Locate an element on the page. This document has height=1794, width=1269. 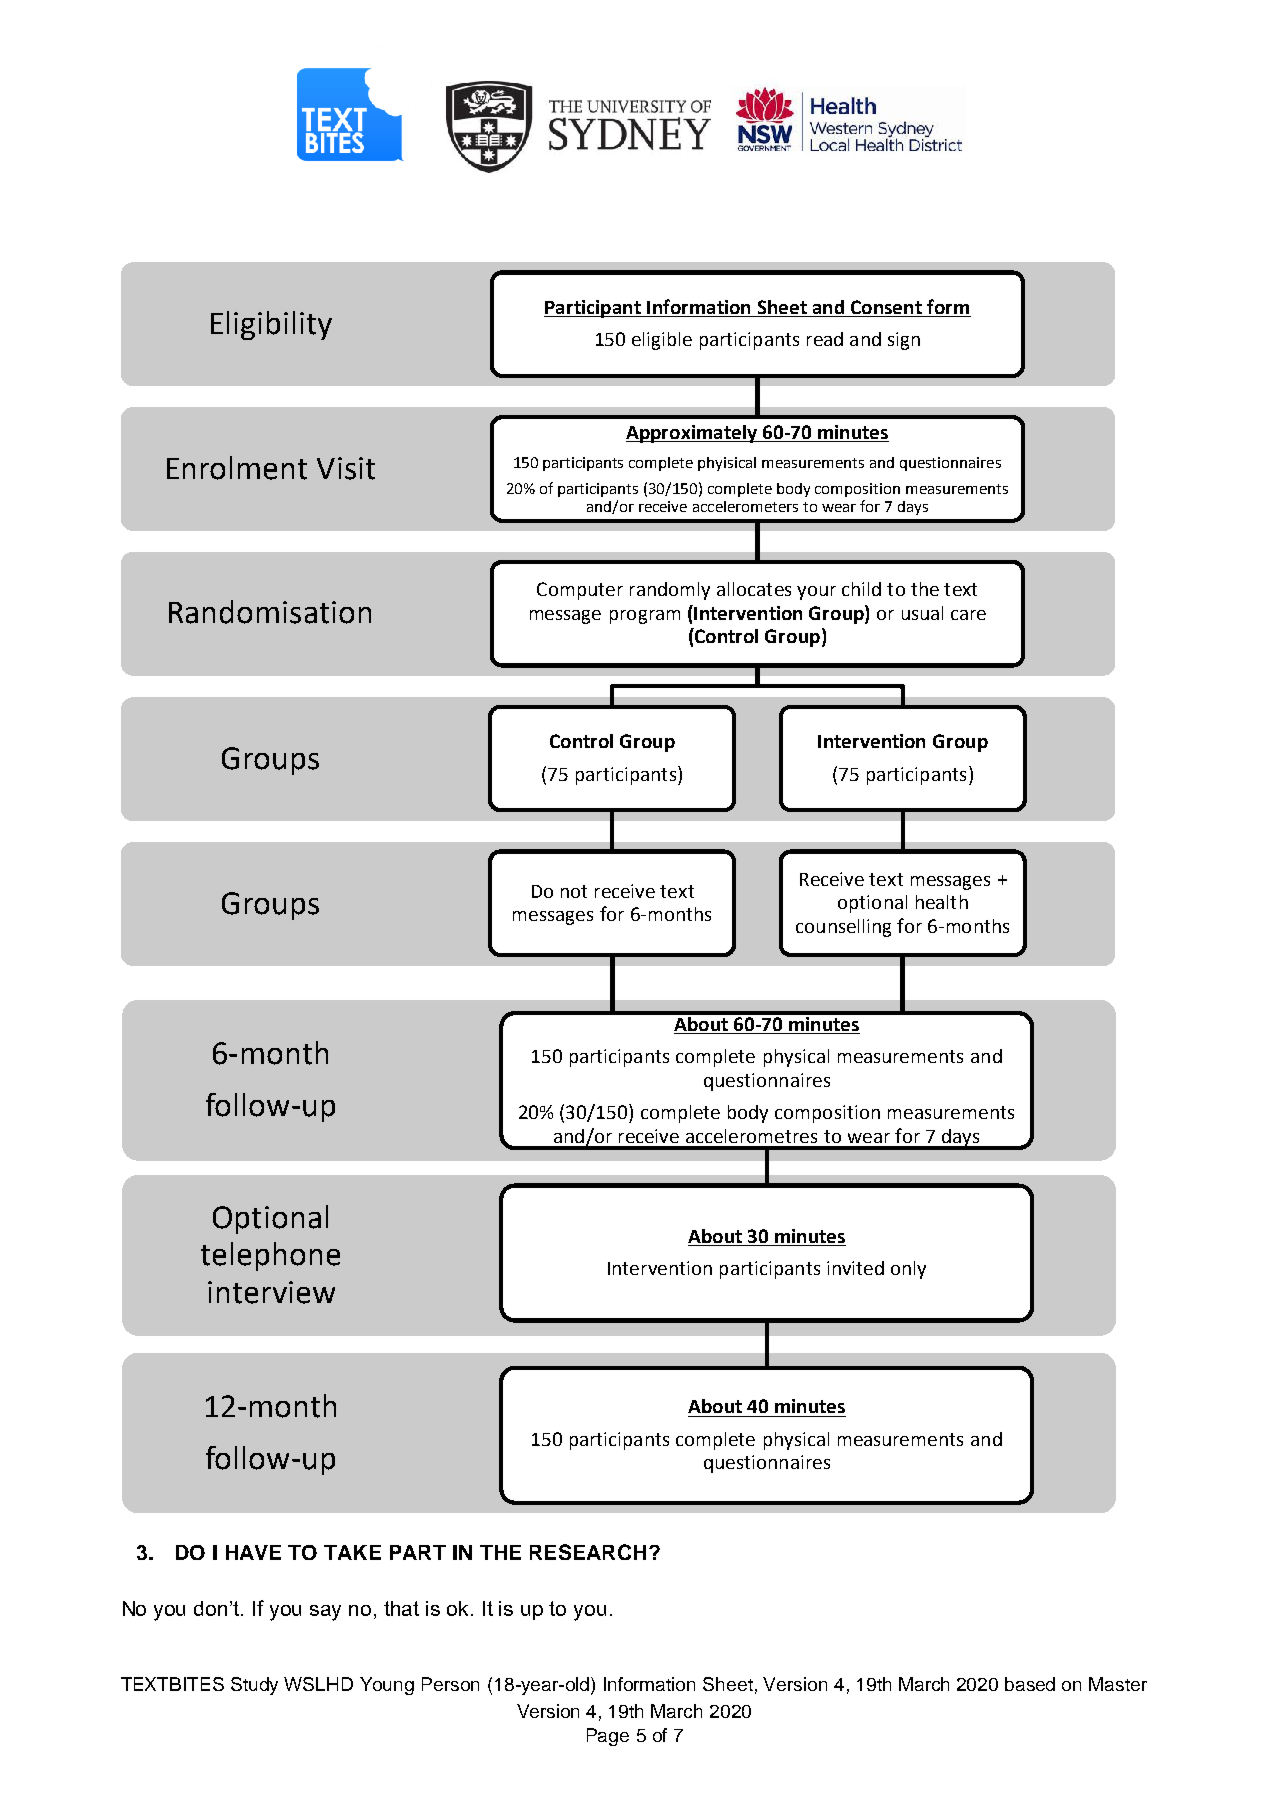
only is located at coordinates (908, 1270).
